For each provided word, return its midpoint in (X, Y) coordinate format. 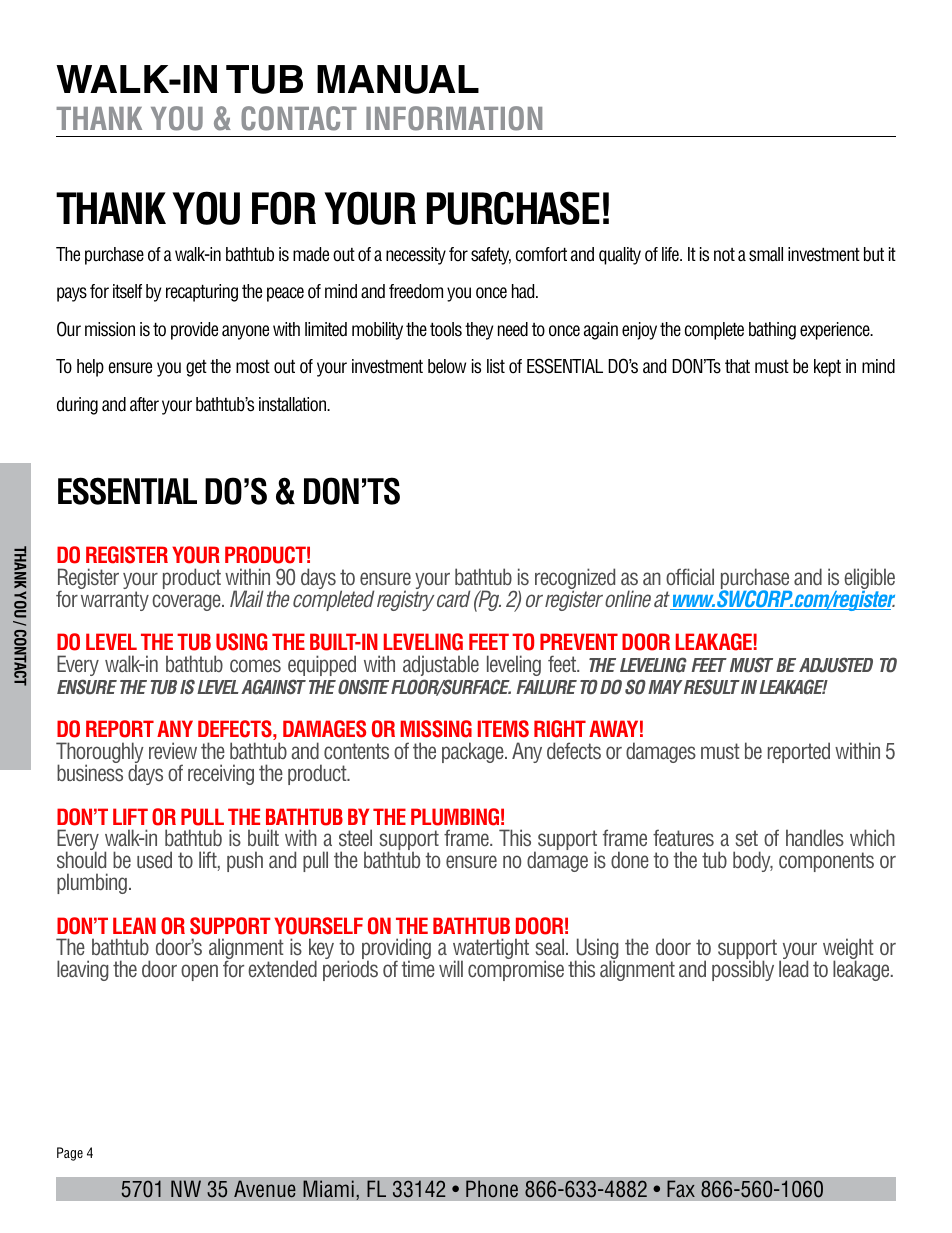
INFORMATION (454, 118)
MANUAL (398, 79)
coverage (188, 602)
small (766, 254)
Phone (492, 1189)
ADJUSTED (836, 665)
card (453, 599)
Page (70, 1154)
